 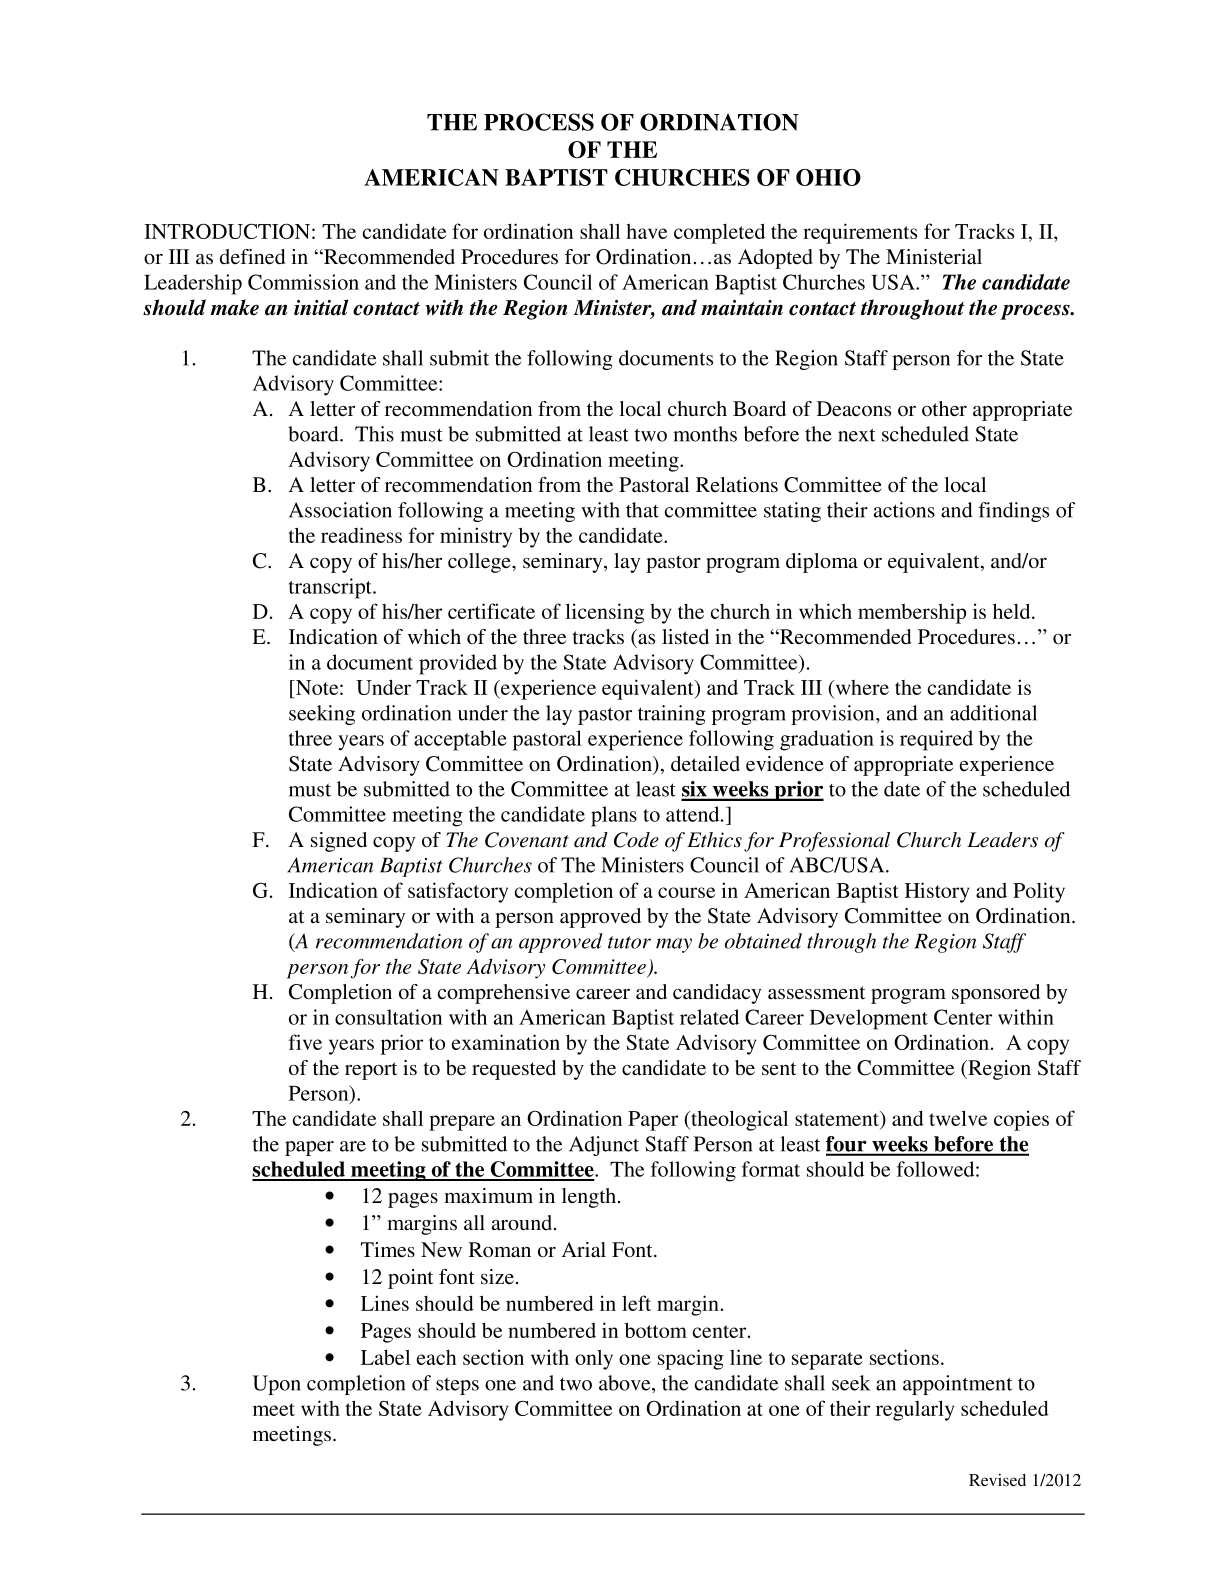 I want to click on Upon, so click(x=277, y=1385).
